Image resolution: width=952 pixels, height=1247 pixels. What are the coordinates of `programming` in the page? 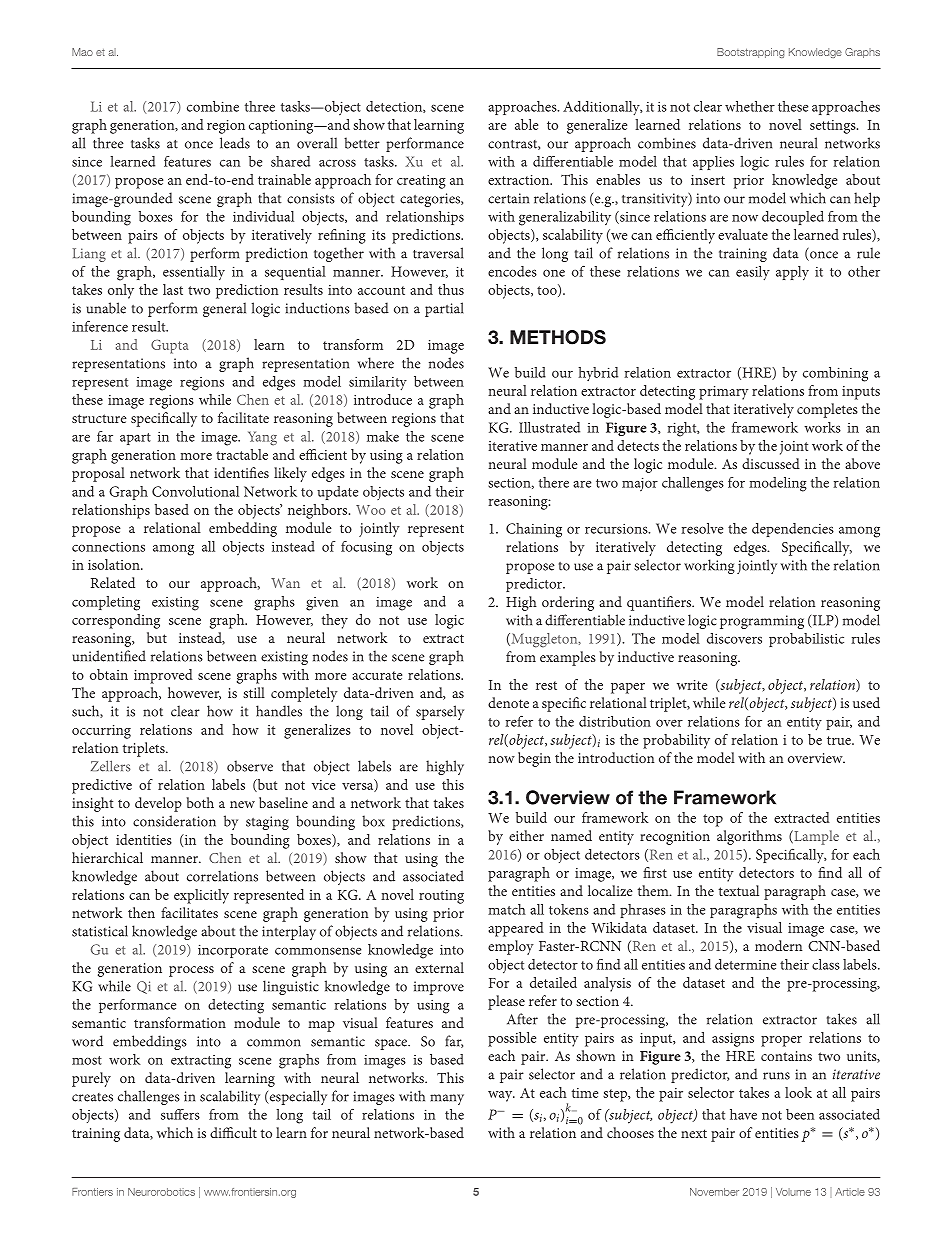 It's located at (762, 622).
